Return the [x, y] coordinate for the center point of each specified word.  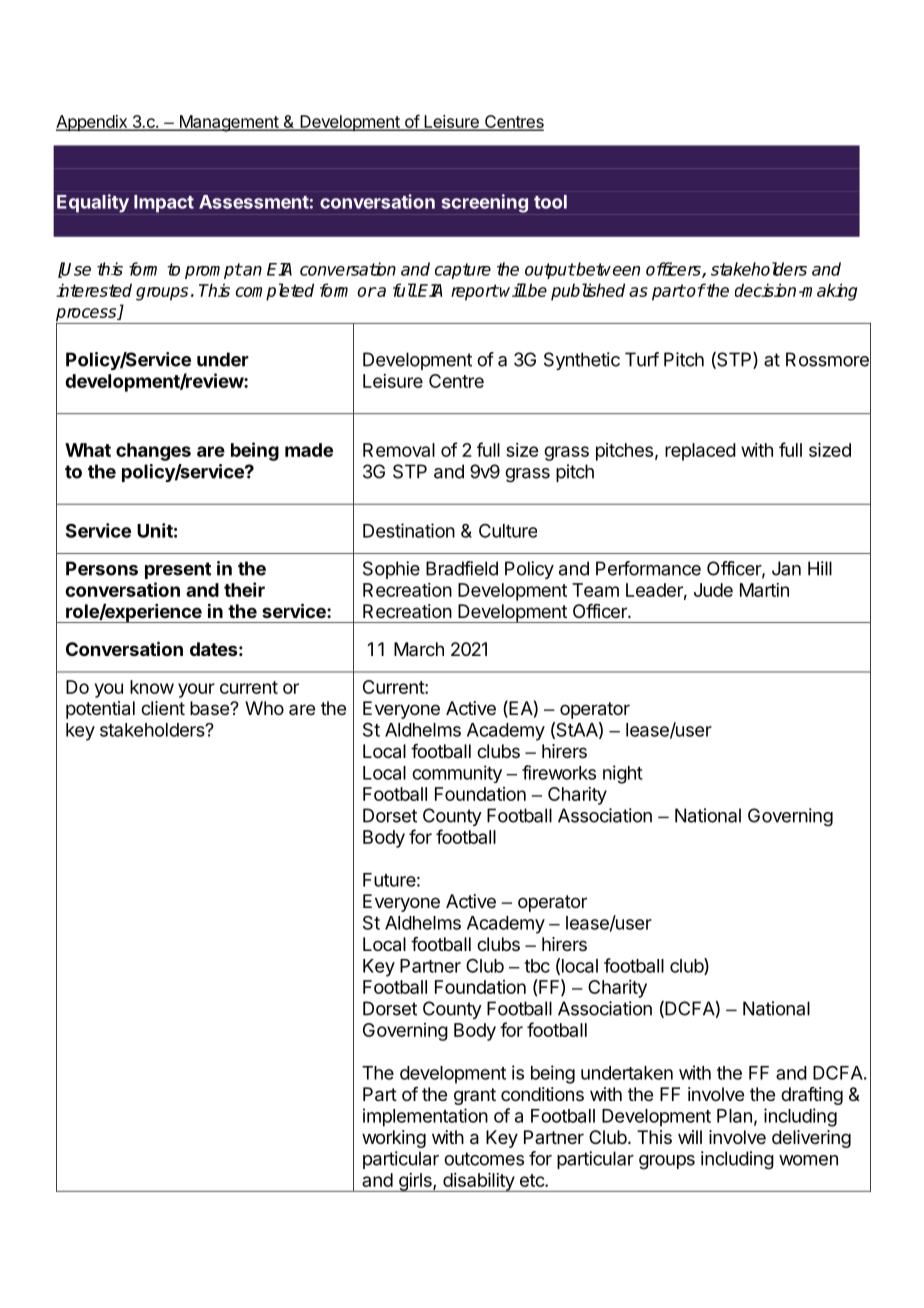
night [623, 774]
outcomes [484, 1159]
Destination [409, 530]
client [163, 708]
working [394, 1139]
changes [153, 452]
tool [550, 202]
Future [389, 880]
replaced [700, 452]
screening [485, 203]
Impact [164, 204]
